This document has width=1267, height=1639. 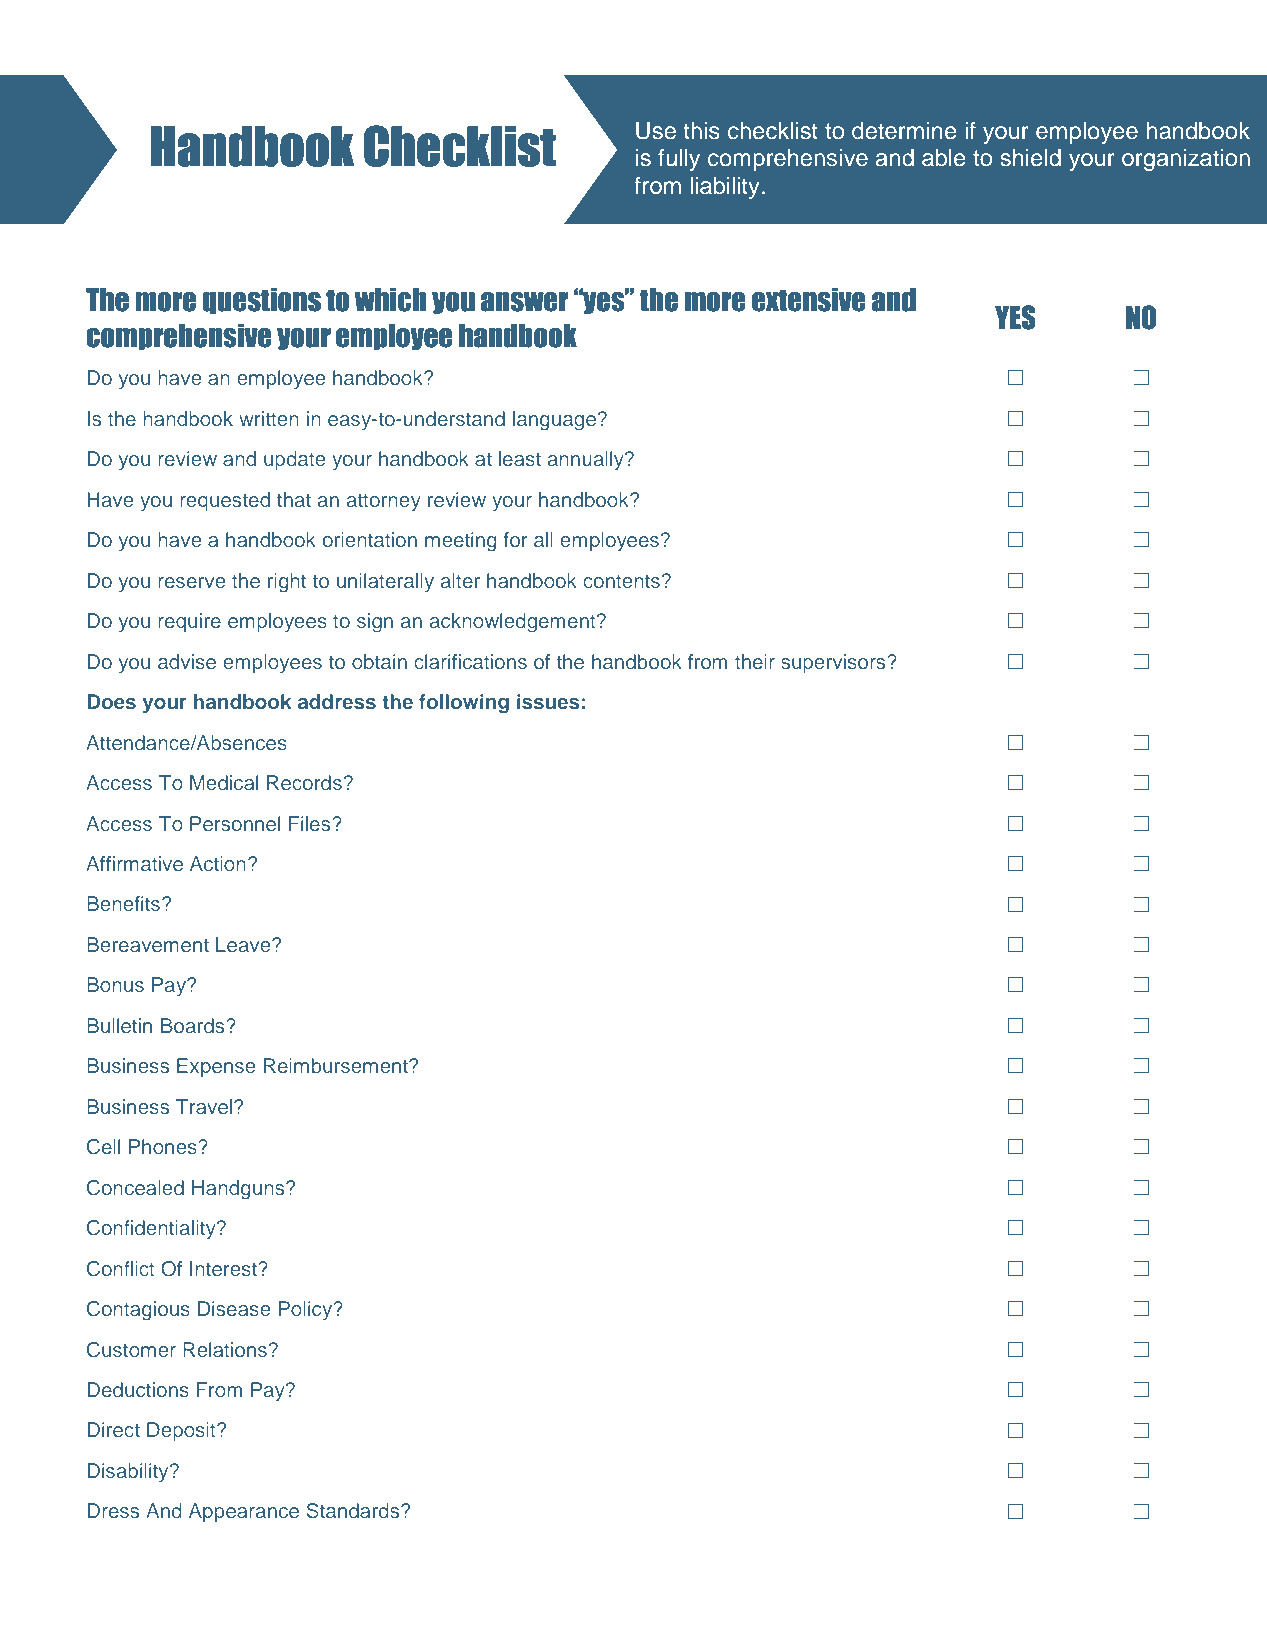 I want to click on Appearance, so click(x=244, y=1512).
